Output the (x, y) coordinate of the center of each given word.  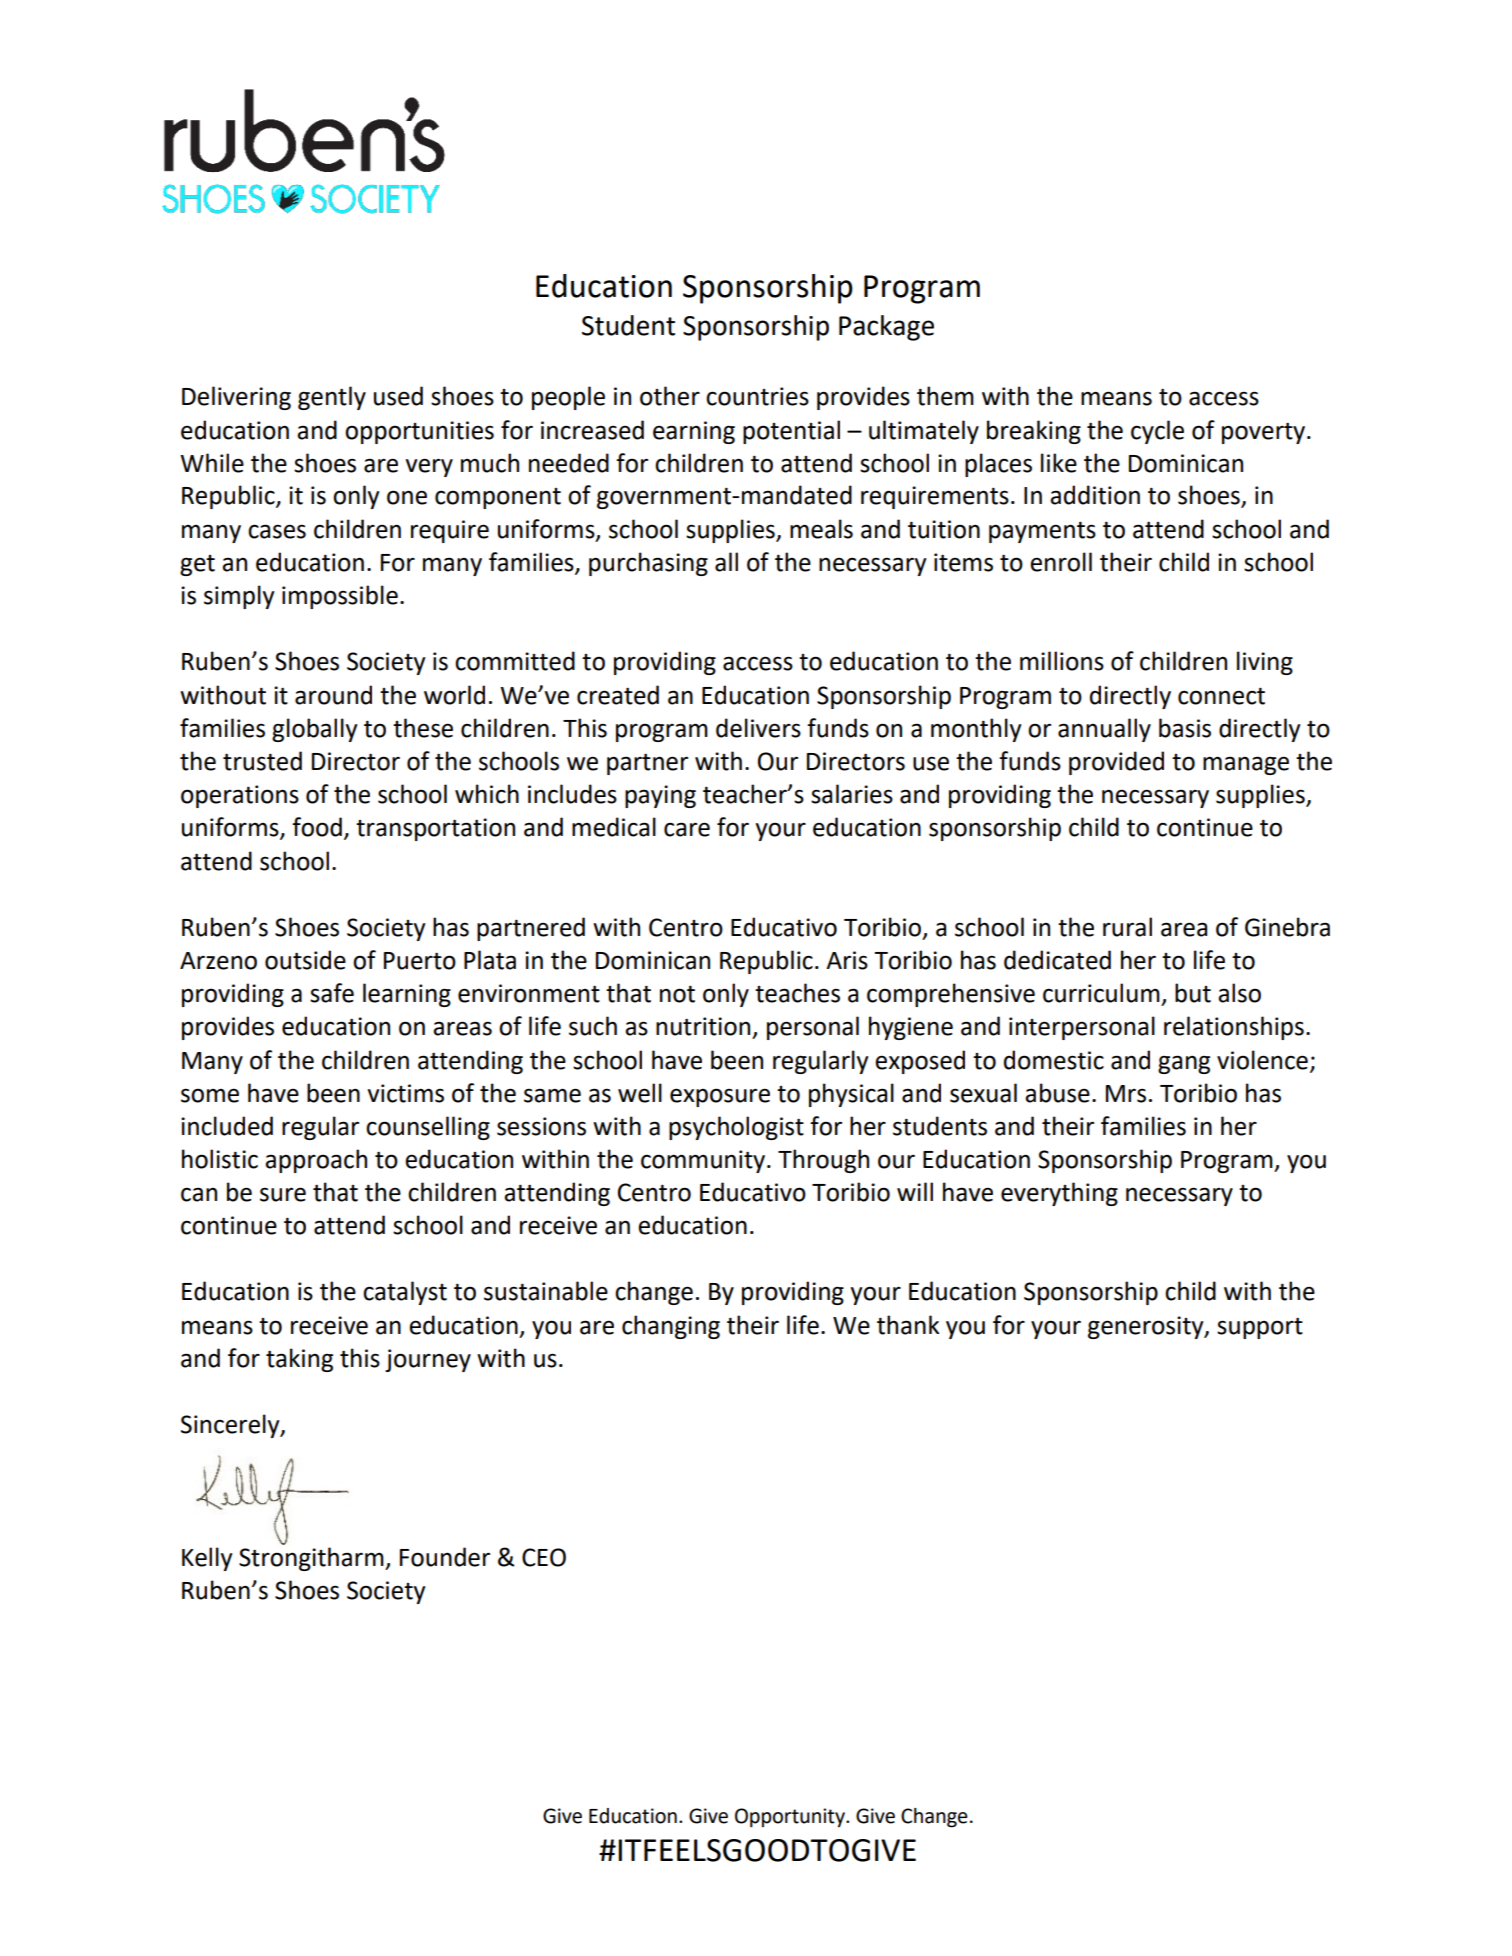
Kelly (207, 1559)
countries (757, 396)
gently (332, 398)
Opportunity (791, 1818)
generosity (1147, 1327)
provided (1116, 763)
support (1260, 1328)
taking (299, 1360)
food (317, 827)
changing (671, 1327)
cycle (1157, 432)
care (687, 829)
